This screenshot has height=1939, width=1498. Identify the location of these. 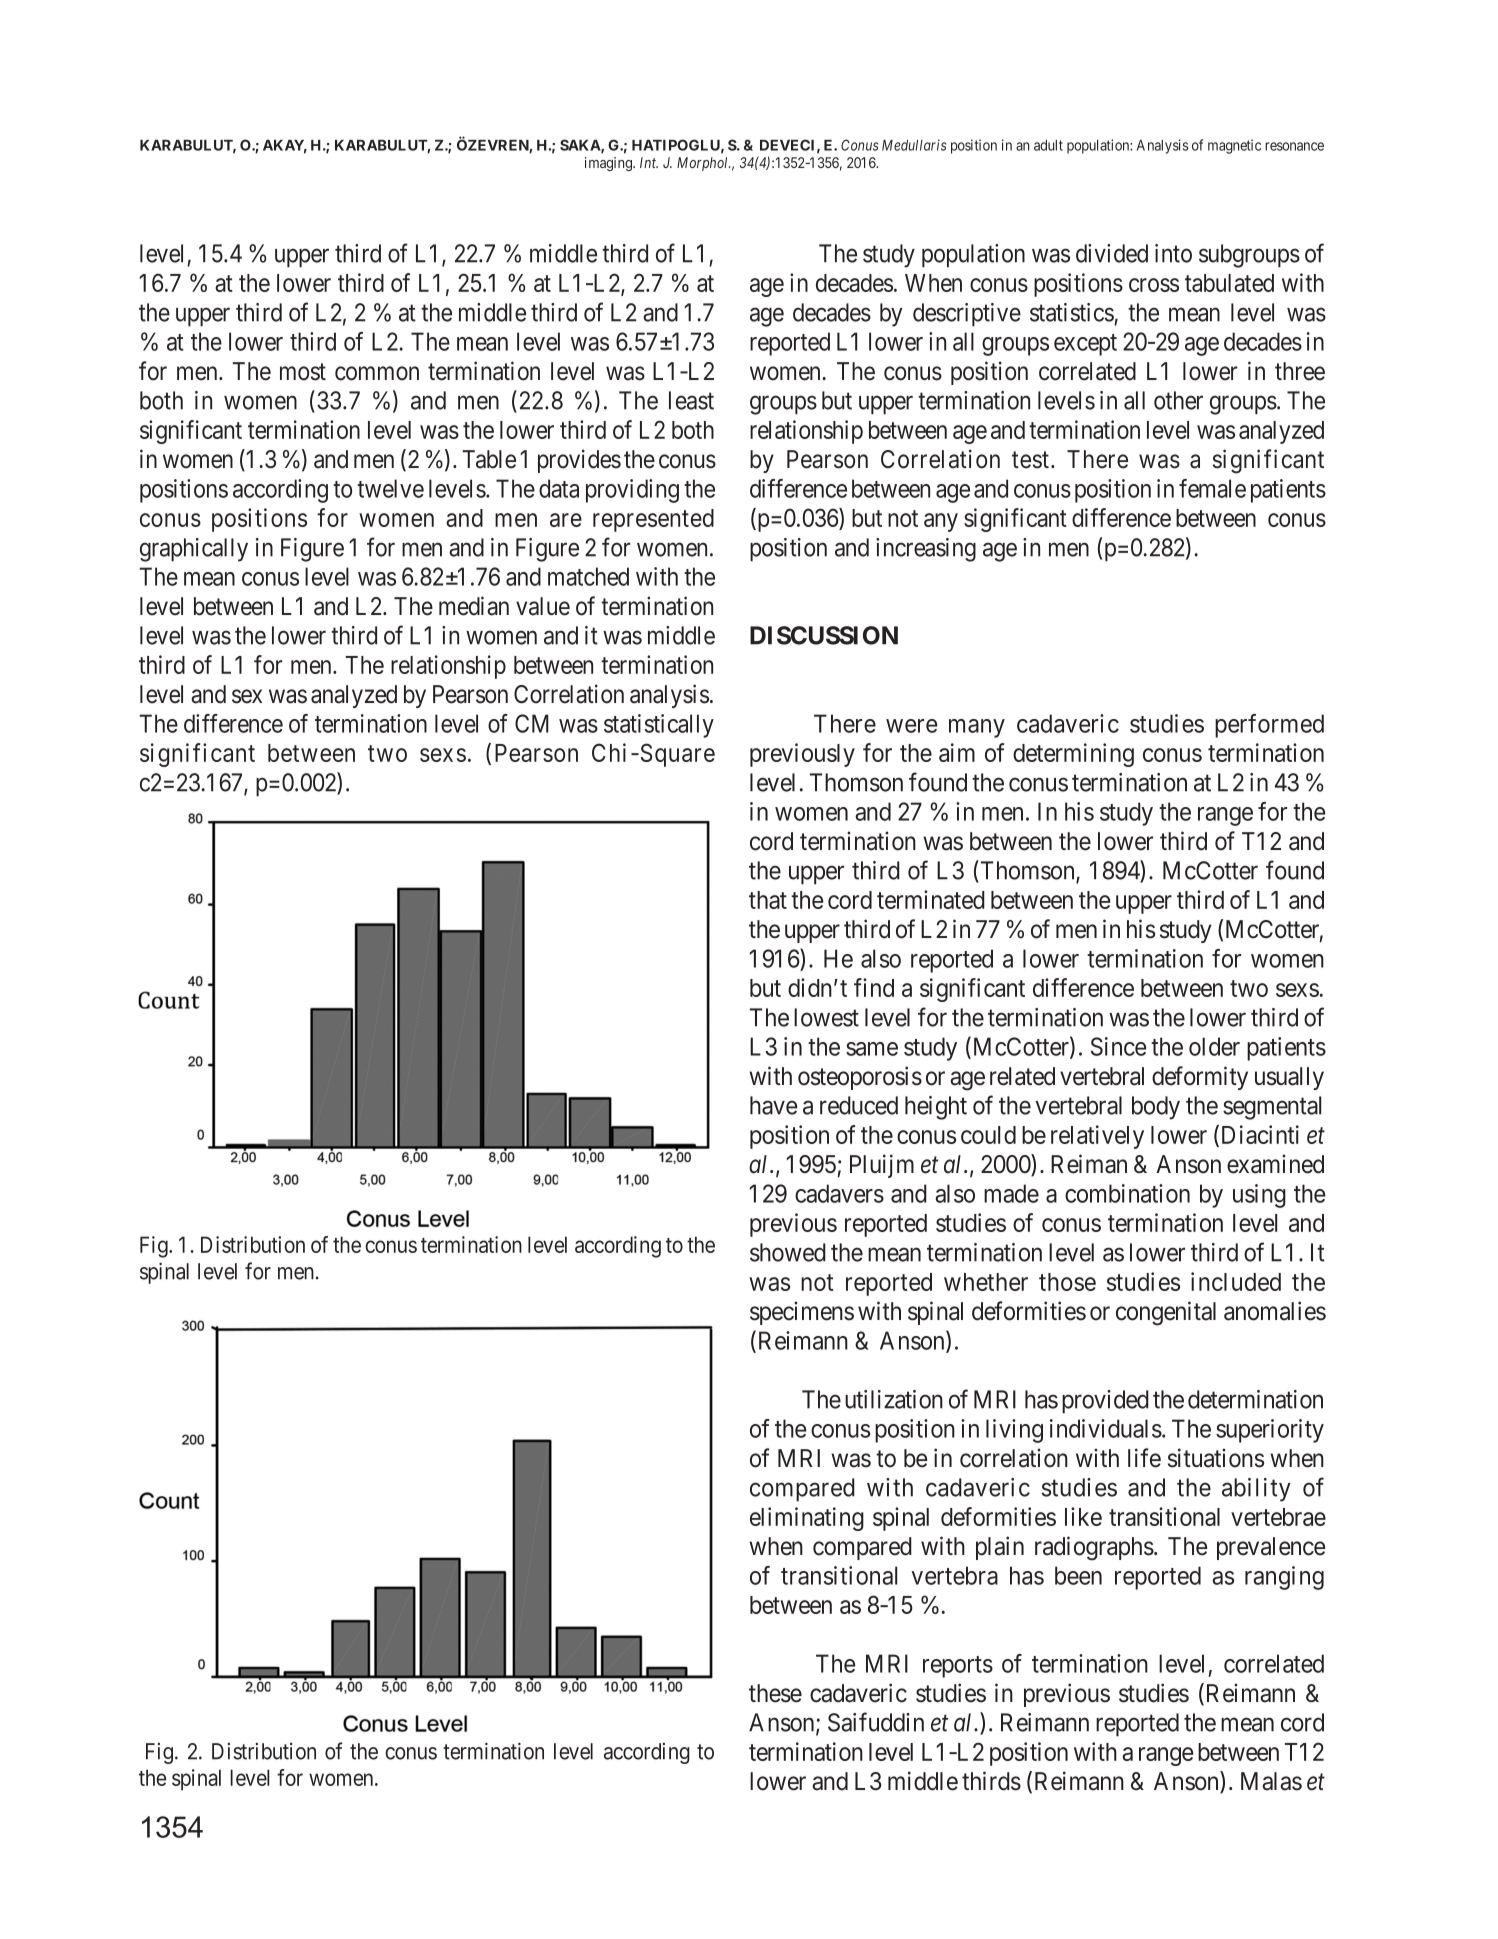
(775, 1693).
